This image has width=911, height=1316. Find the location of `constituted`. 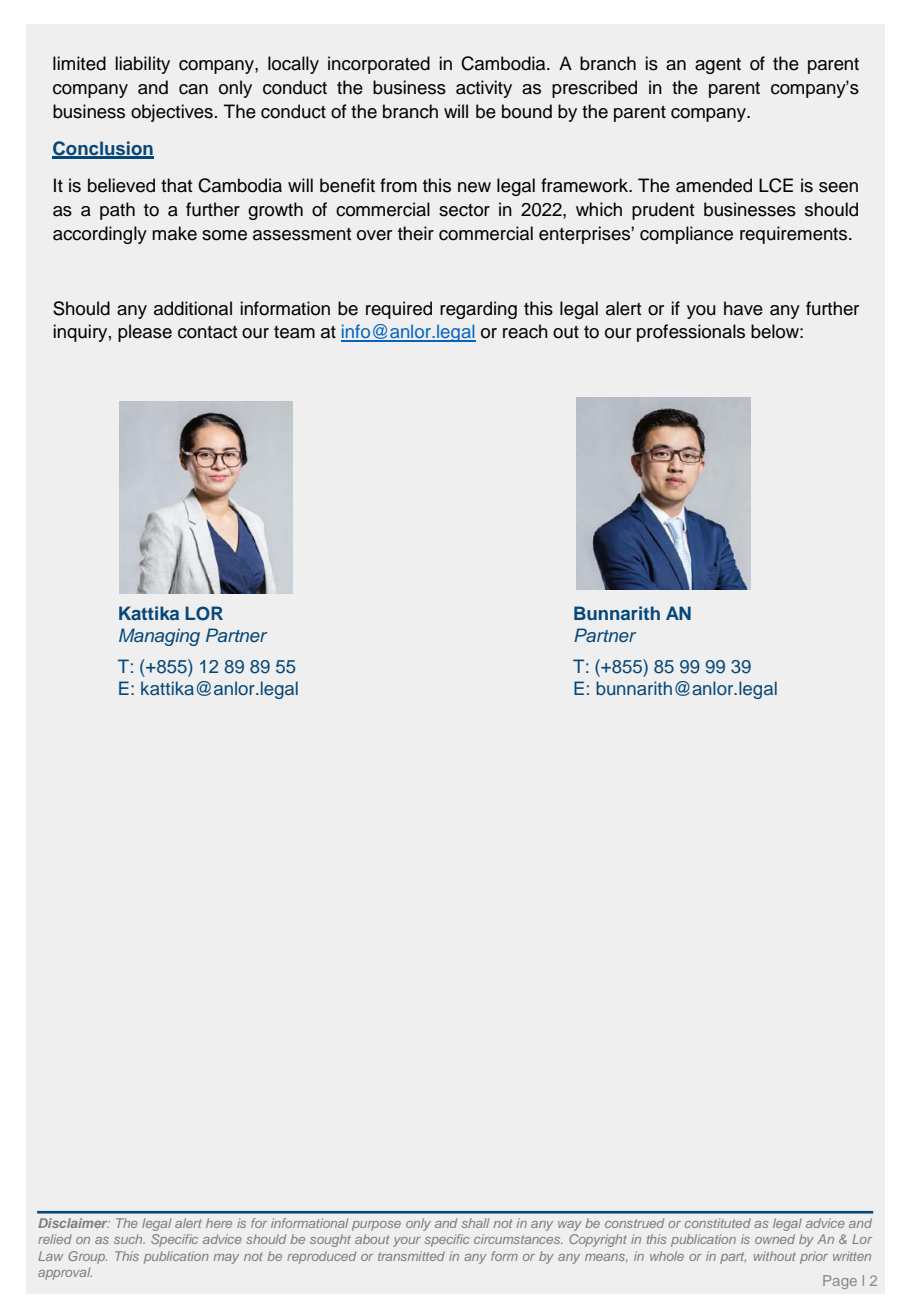

constituted is located at coordinates (718, 1223).
